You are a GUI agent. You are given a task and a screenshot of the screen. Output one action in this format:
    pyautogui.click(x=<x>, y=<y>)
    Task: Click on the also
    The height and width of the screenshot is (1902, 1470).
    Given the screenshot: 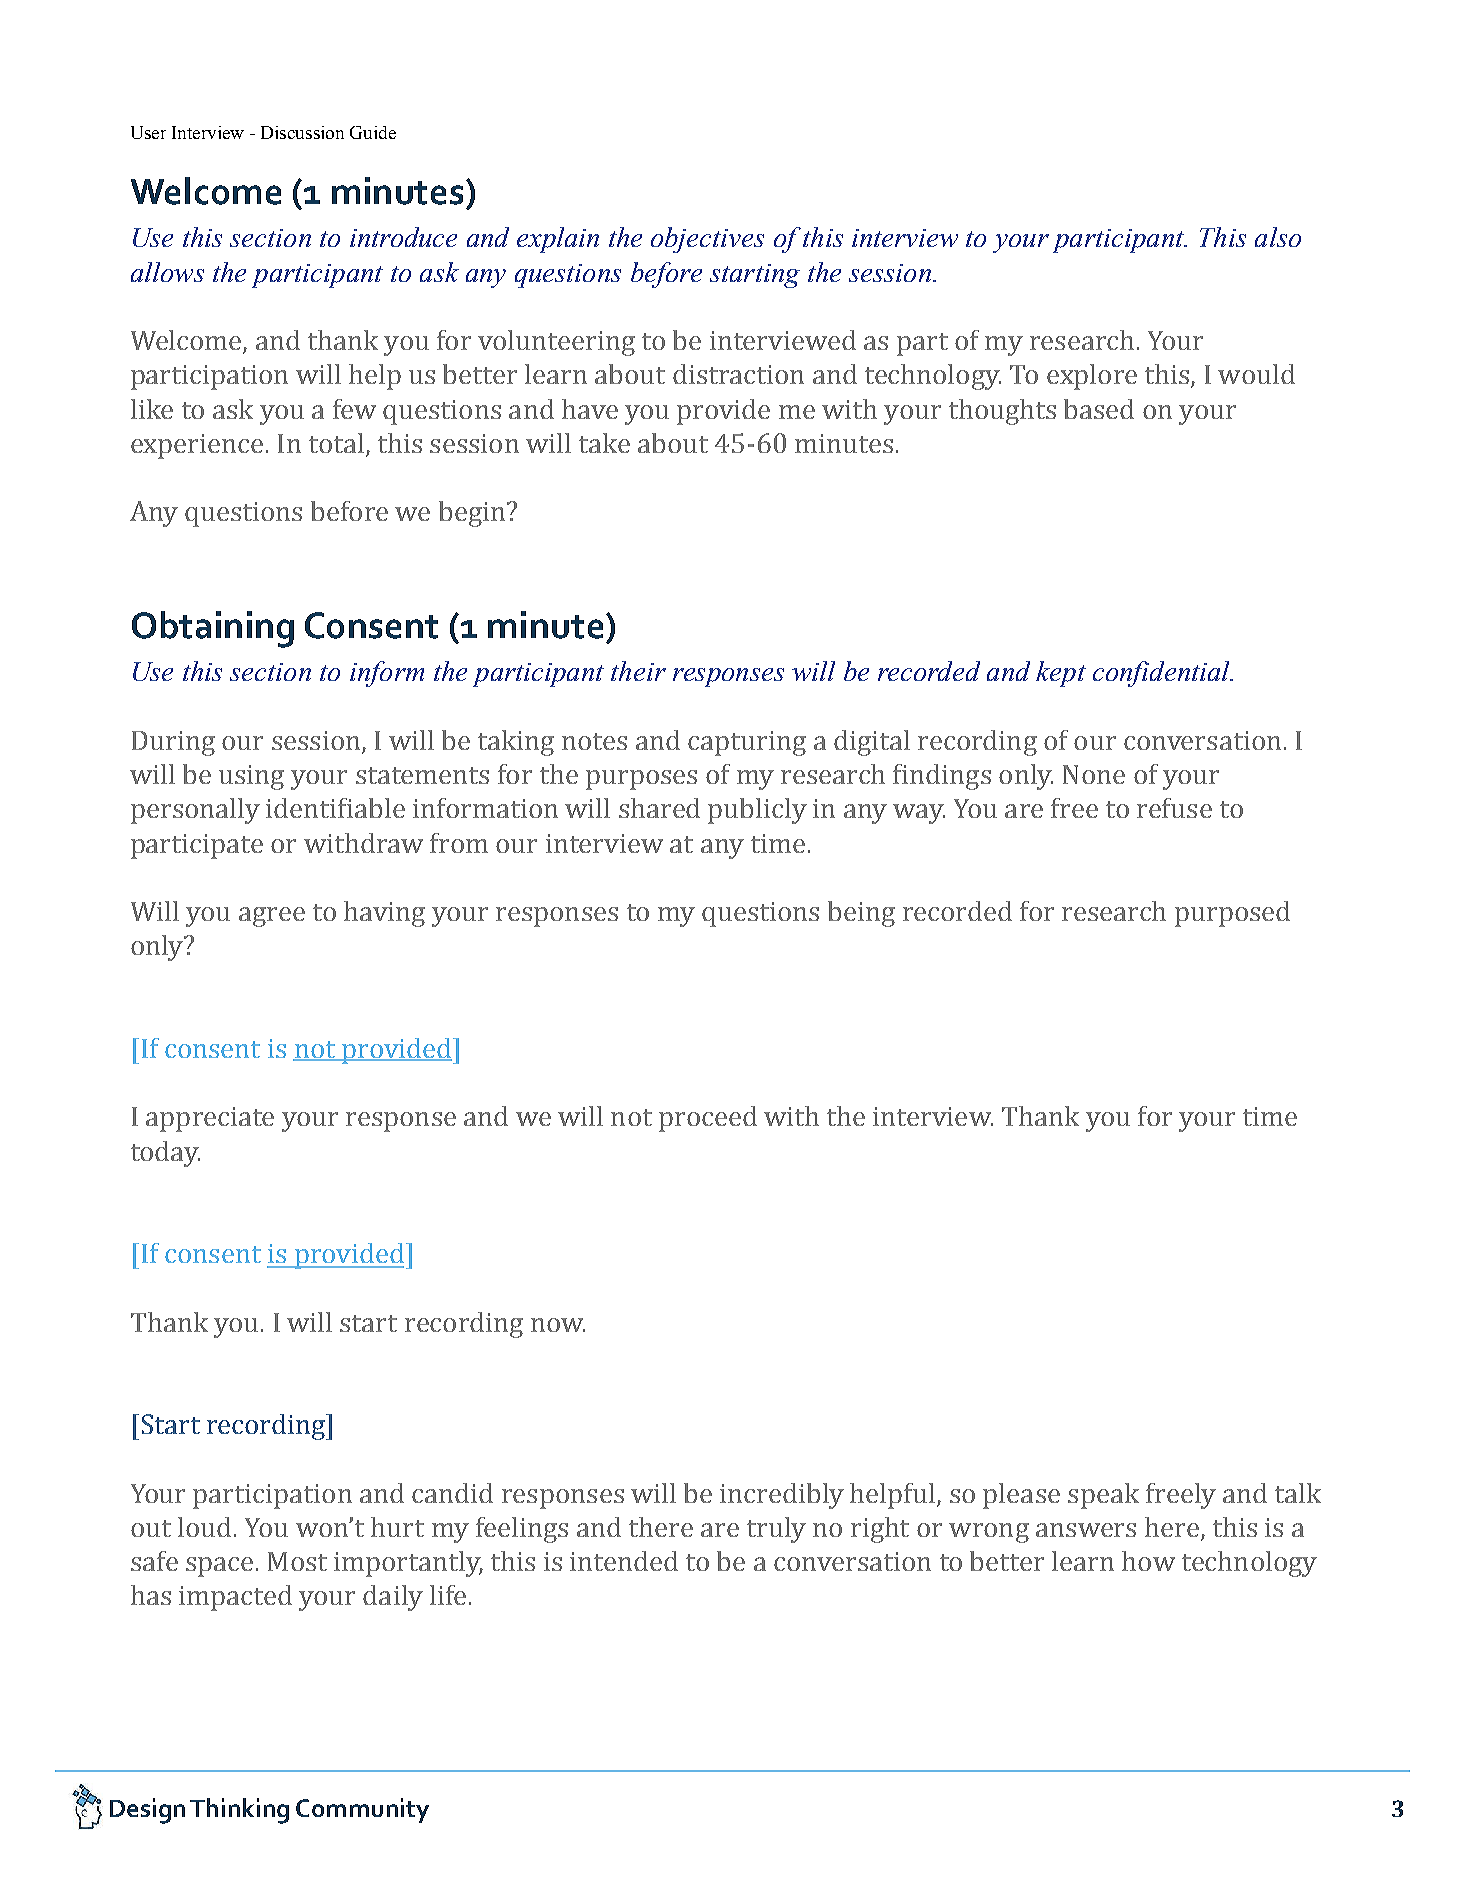 What is the action you would take?
    pyautogui.click(x=1278, y=237)
